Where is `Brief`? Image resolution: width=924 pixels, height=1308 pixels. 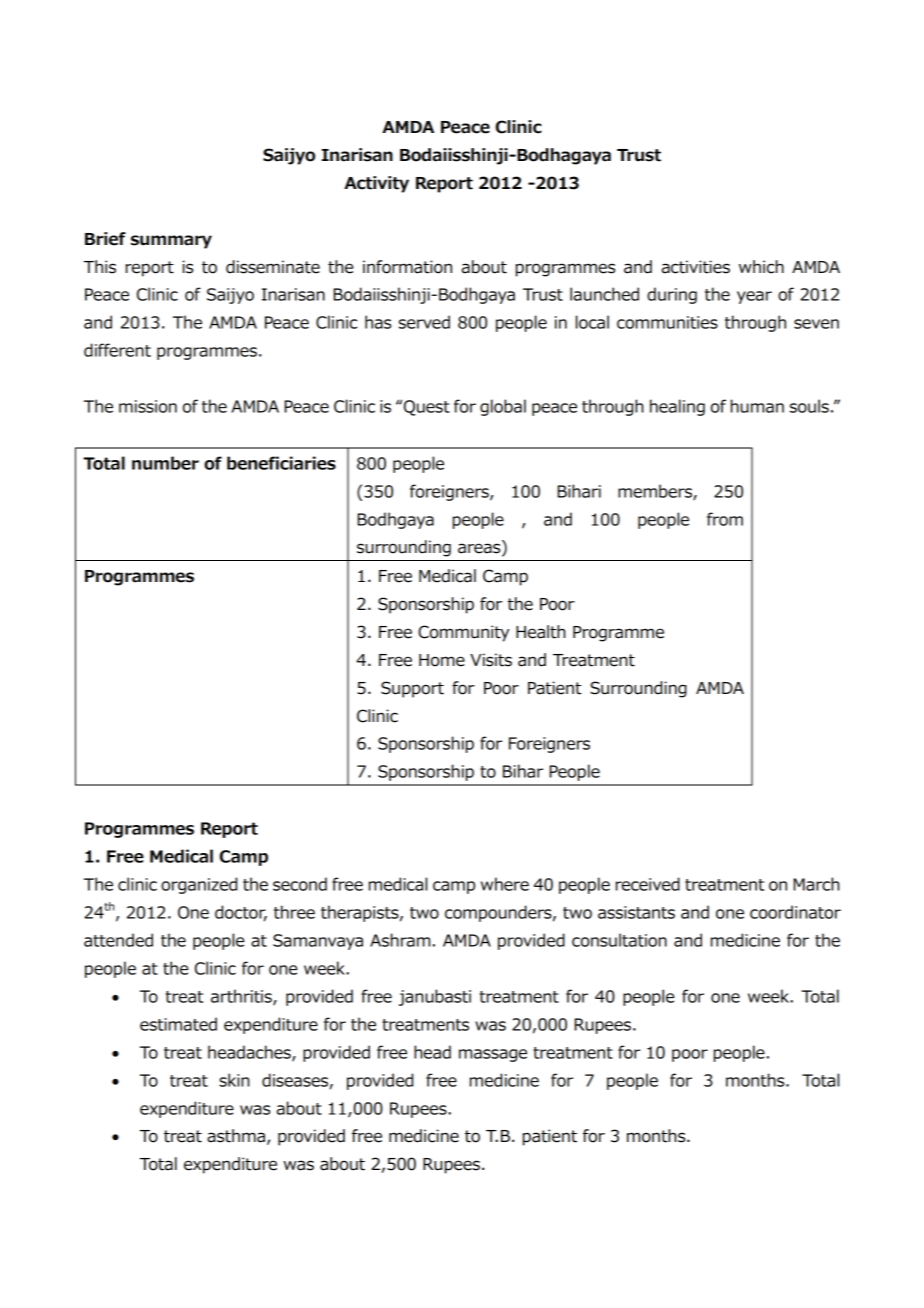
Brief is located at coordinates (105, 239).
